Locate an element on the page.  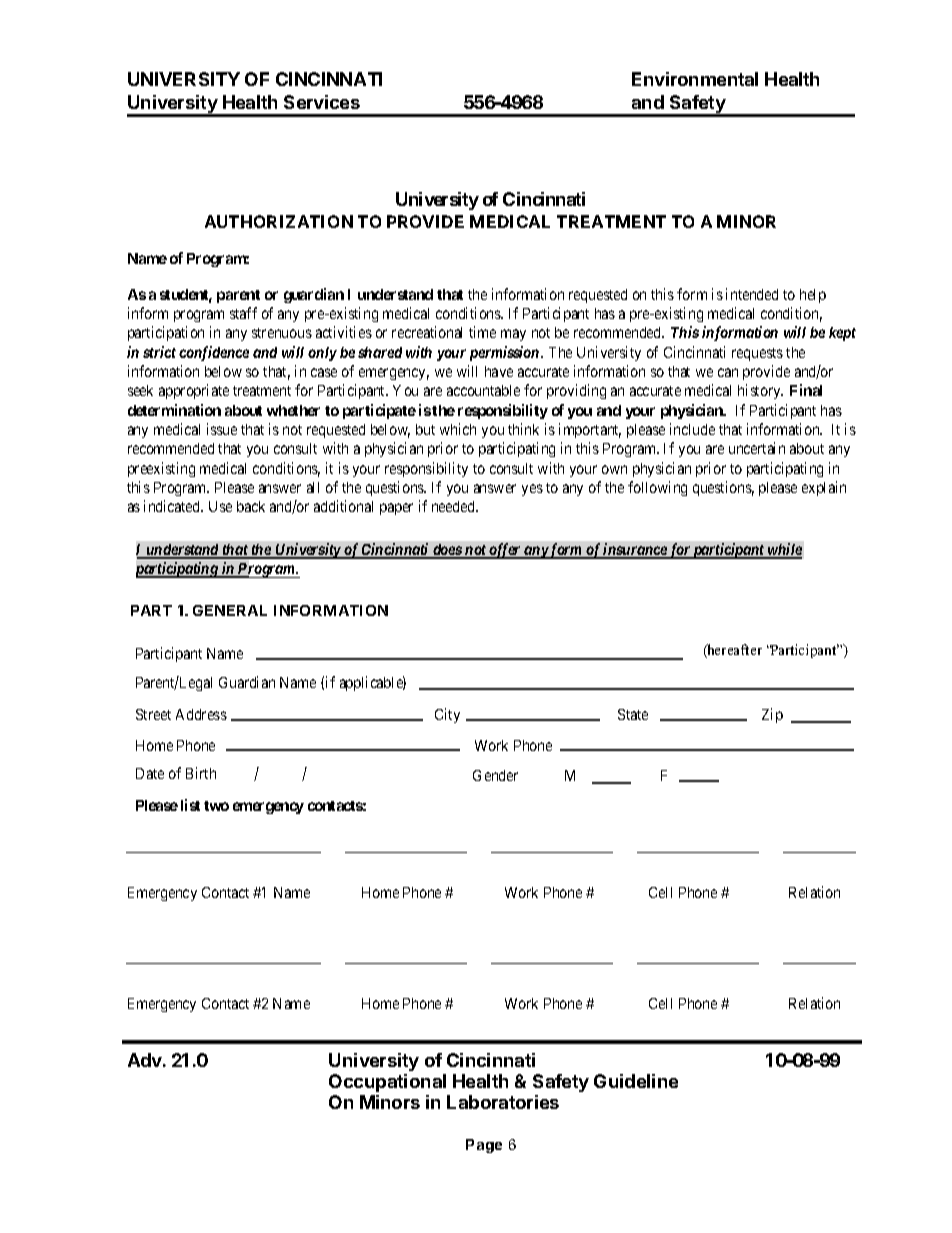
Guideline is located at coordinates (636, 1081).
